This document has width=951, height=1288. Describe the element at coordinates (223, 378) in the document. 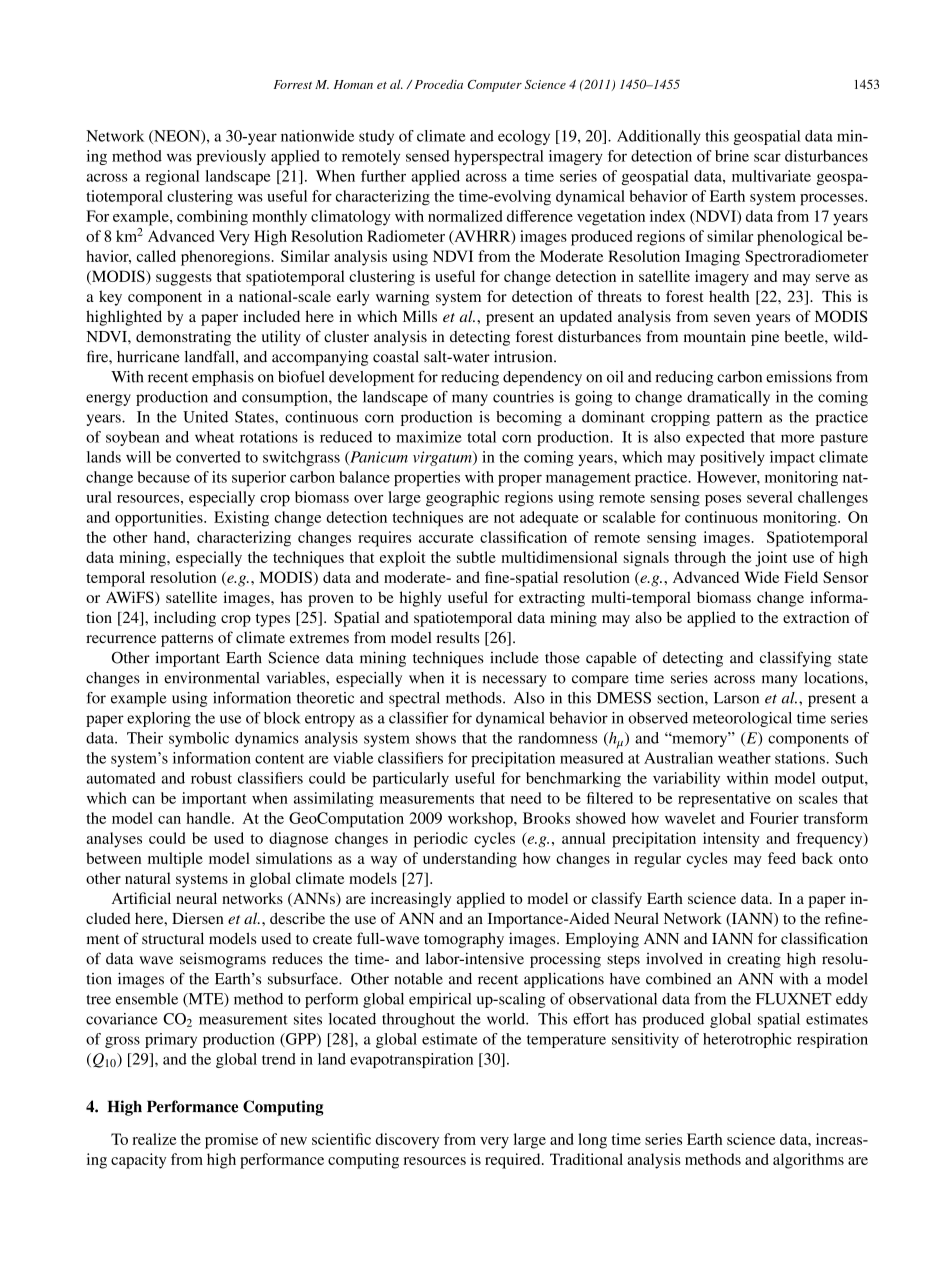

I see `emphasis` at that location.
